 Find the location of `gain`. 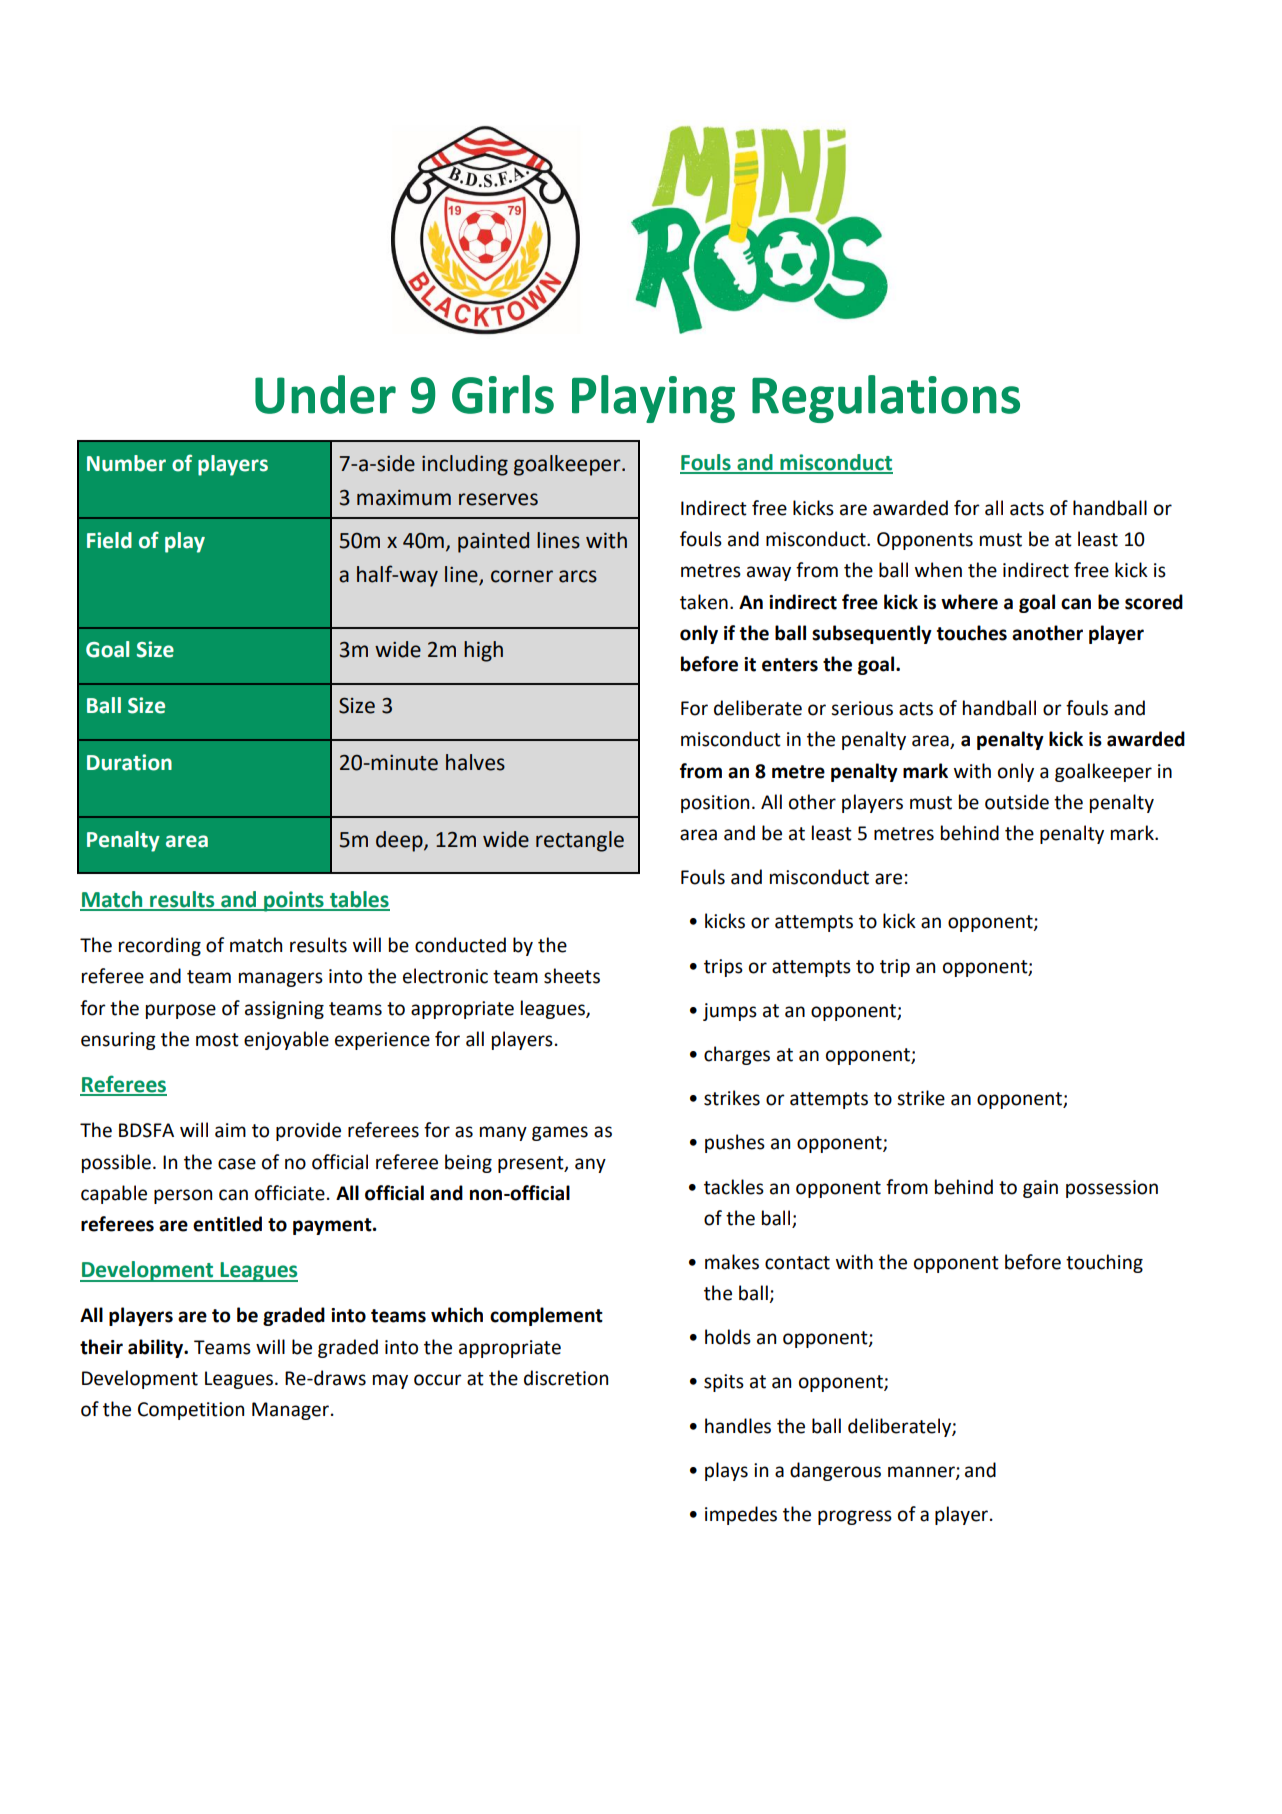

gain is located at coordinates (1040, 1189).
